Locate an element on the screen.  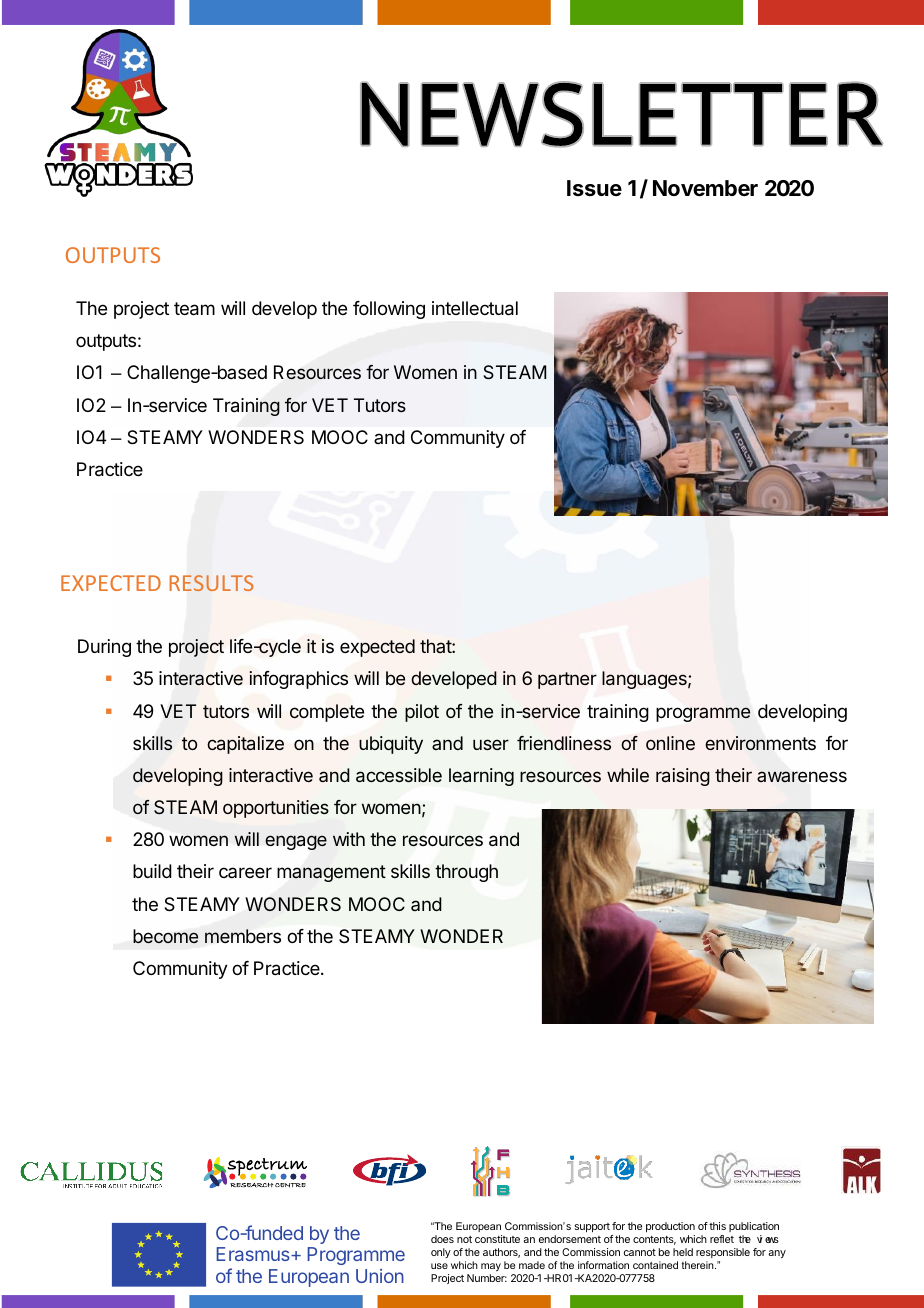
environments is located at coordinates (760, 743).
